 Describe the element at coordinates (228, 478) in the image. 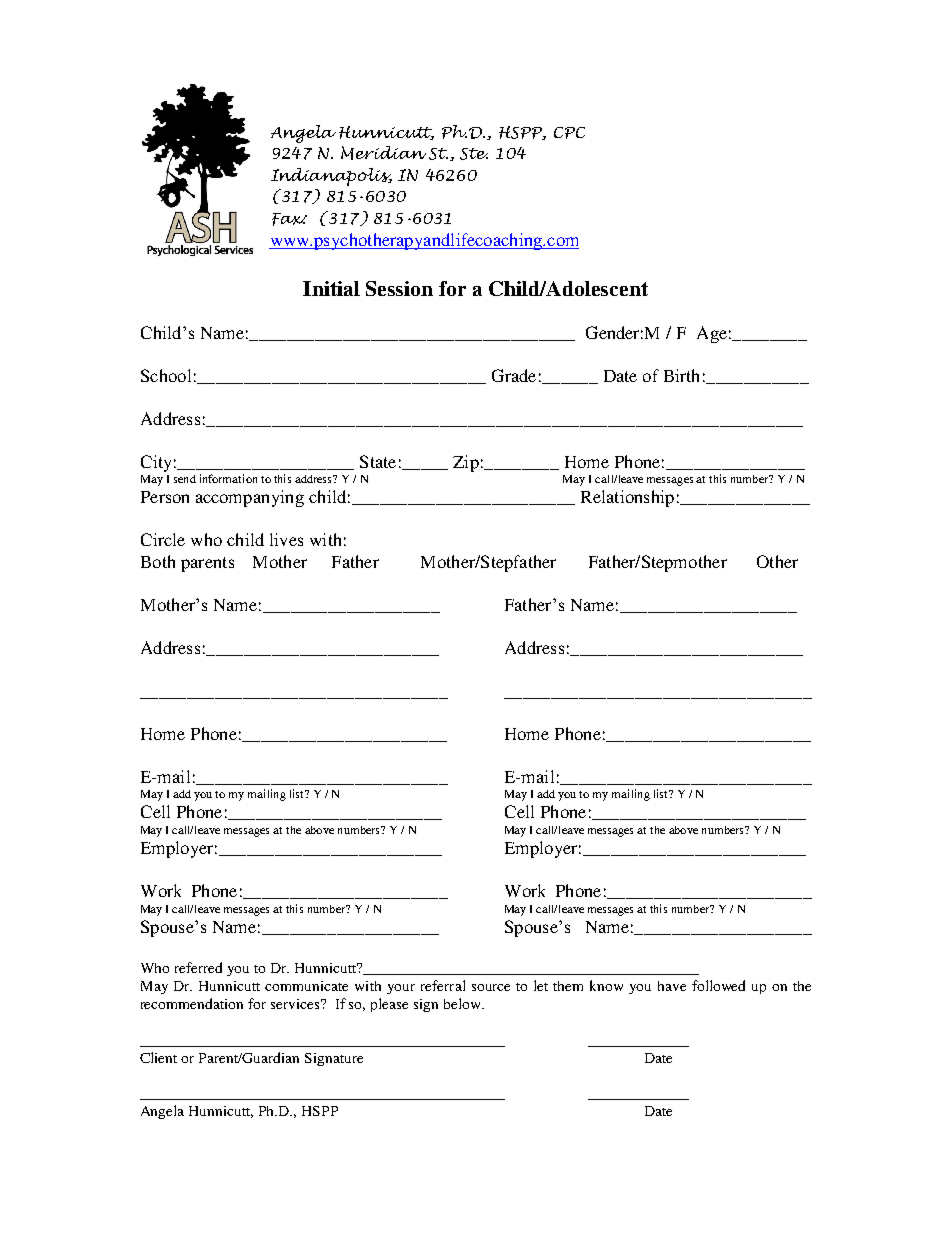

I see `information` at that location.
